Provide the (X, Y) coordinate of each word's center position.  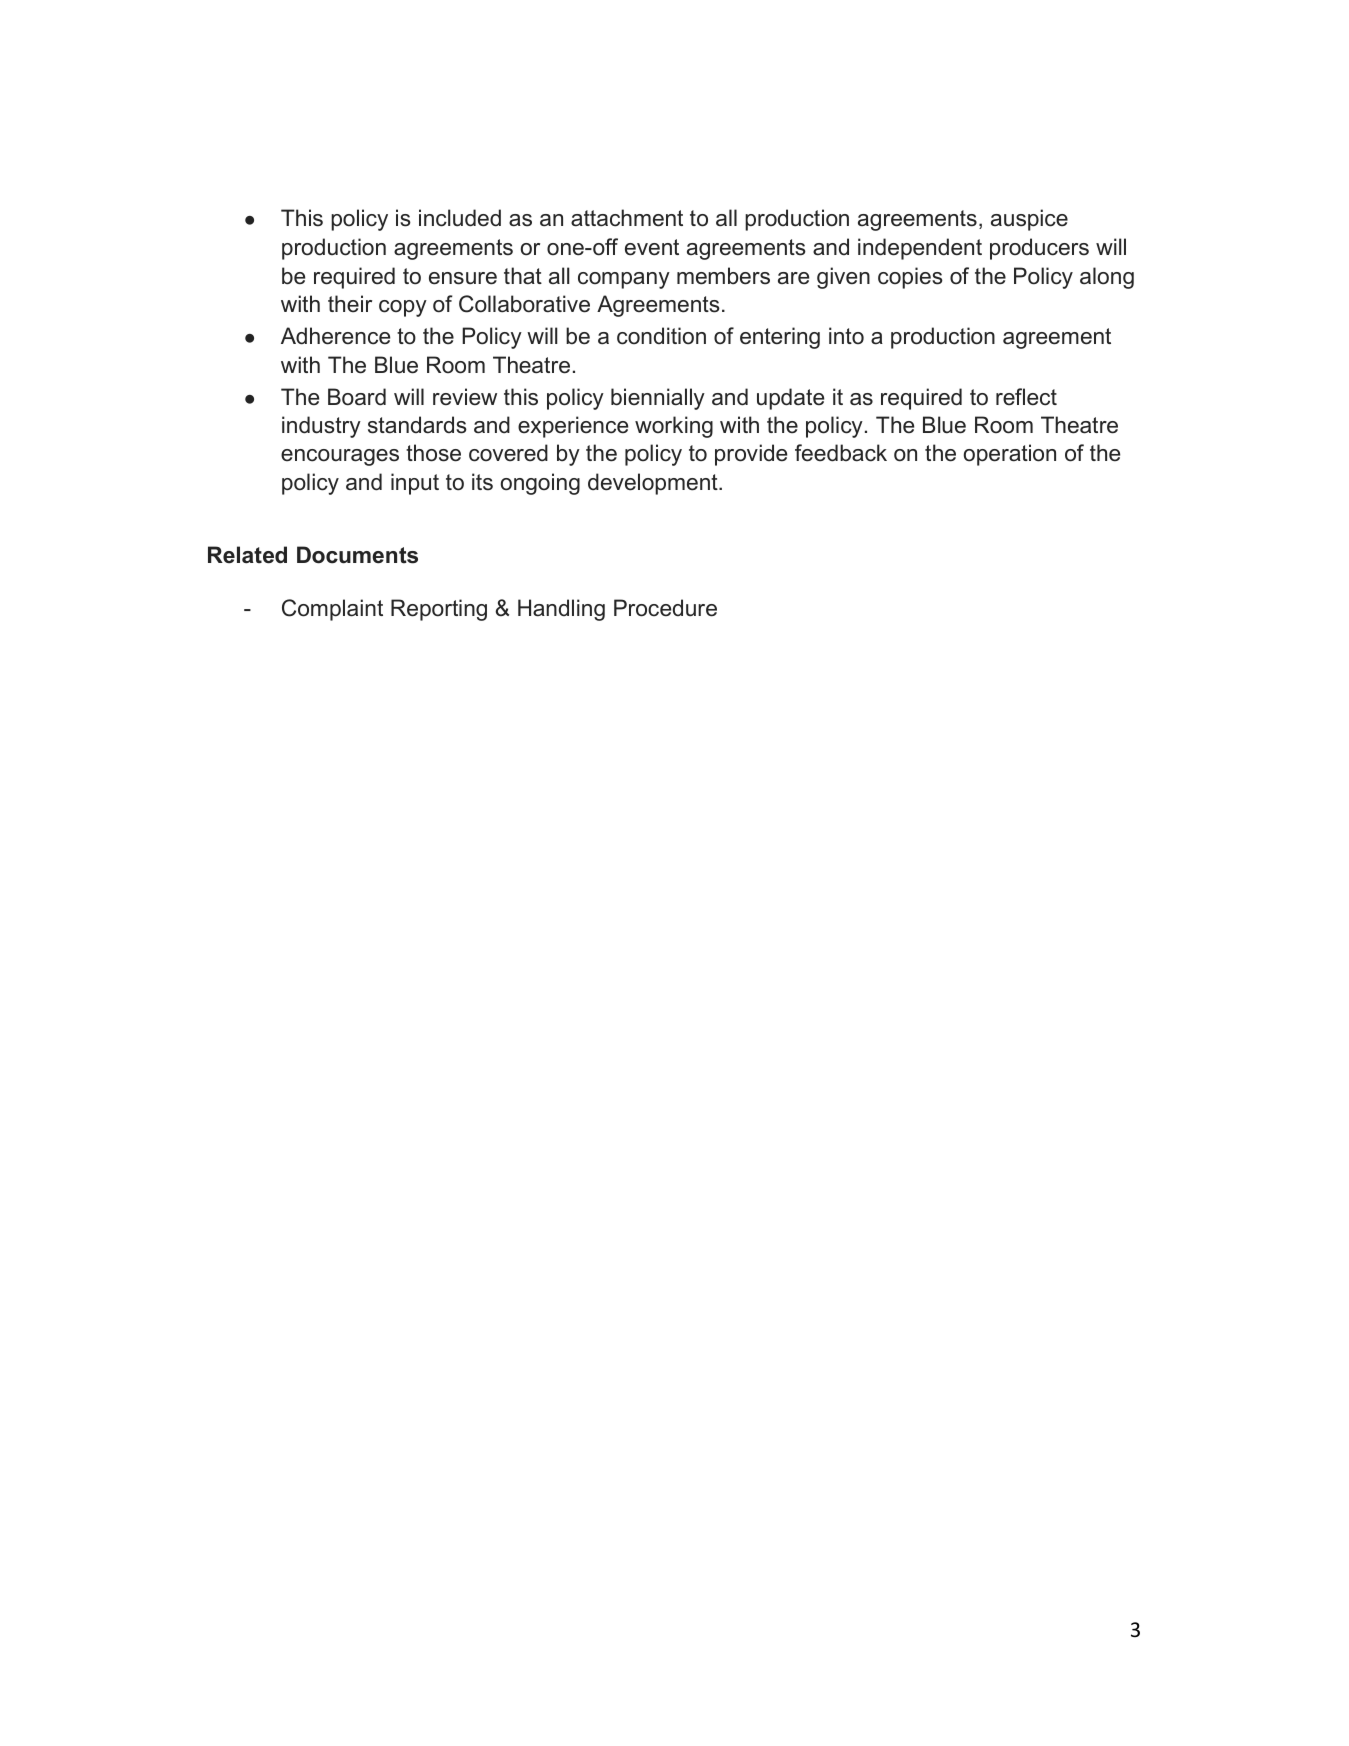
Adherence (335, 336)
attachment (627, 218)
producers (1039, 249)
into (846, 336)
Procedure (665, 608)
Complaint (332, 610)
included (460, 218)
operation (1010, 455)
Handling (561, 610)
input (415, 484)
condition (661, 336)
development (654, 484)
